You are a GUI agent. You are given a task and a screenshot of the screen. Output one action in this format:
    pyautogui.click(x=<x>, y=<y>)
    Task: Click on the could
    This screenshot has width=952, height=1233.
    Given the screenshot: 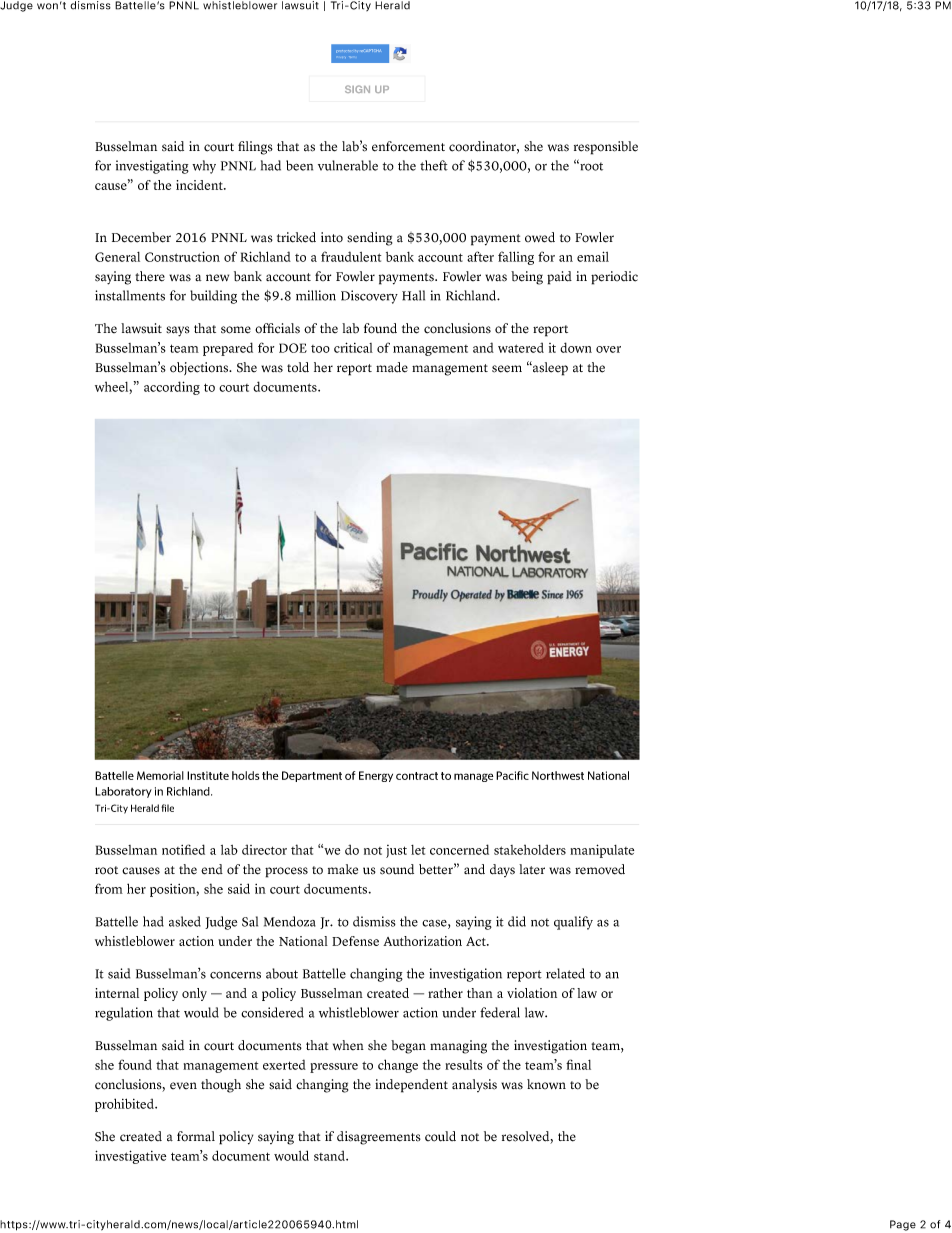 What is the action you would take?
    pyautogui.click(x=440, y=1136)
